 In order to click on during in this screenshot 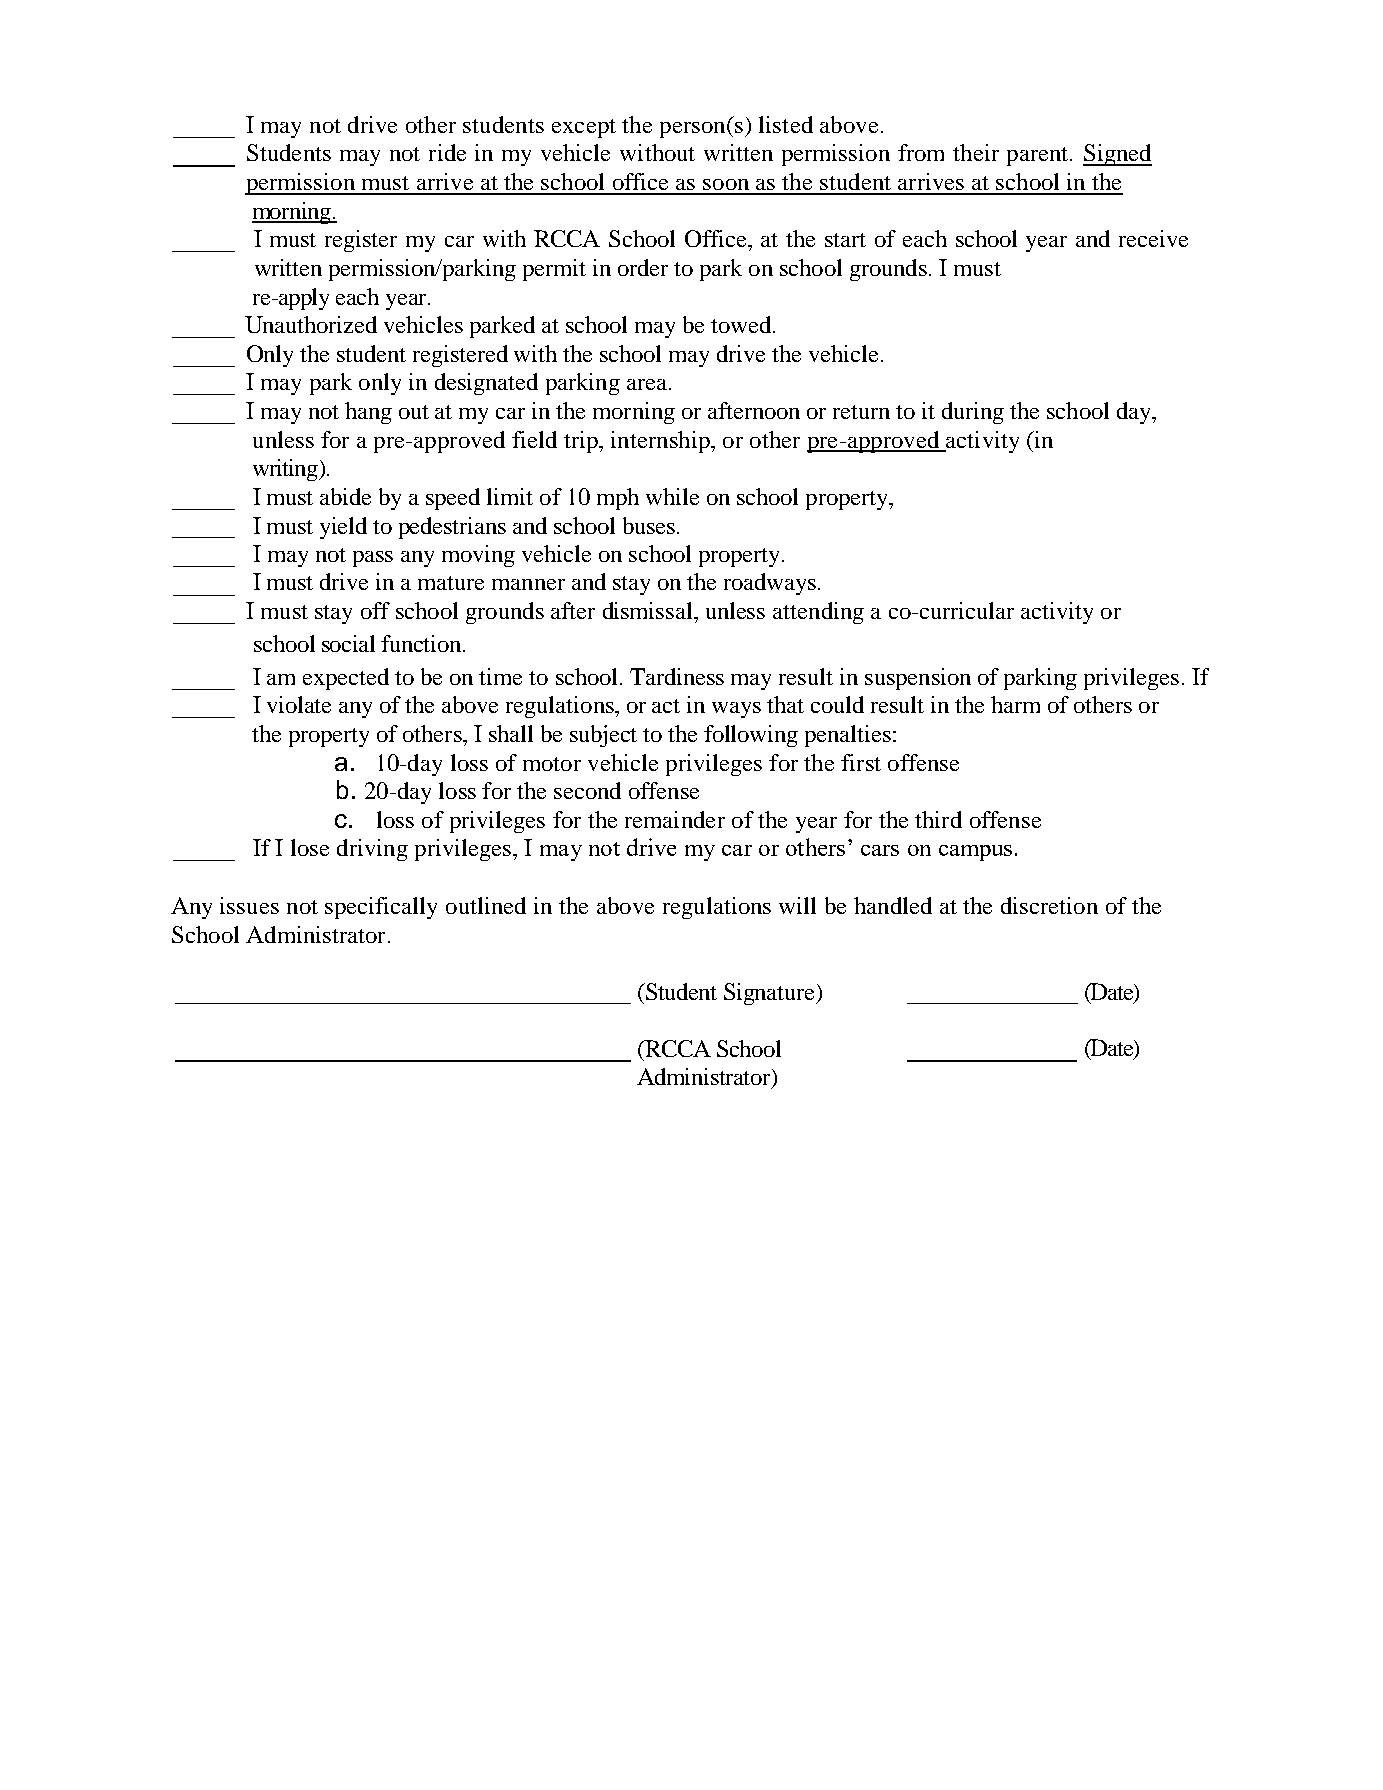, I will do `click(973, 413)`.
